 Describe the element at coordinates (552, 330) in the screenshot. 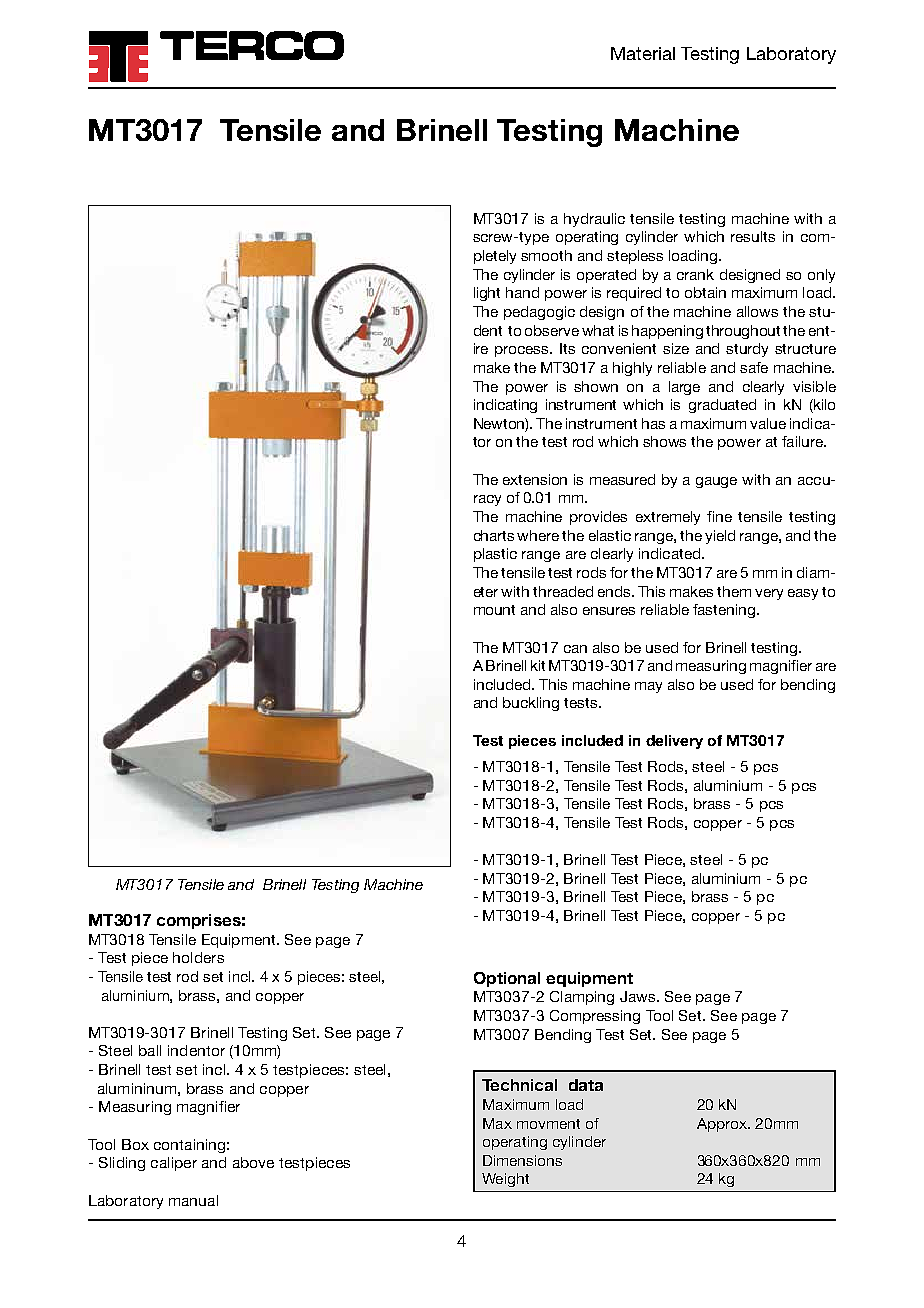

I see `observe` at that location.
